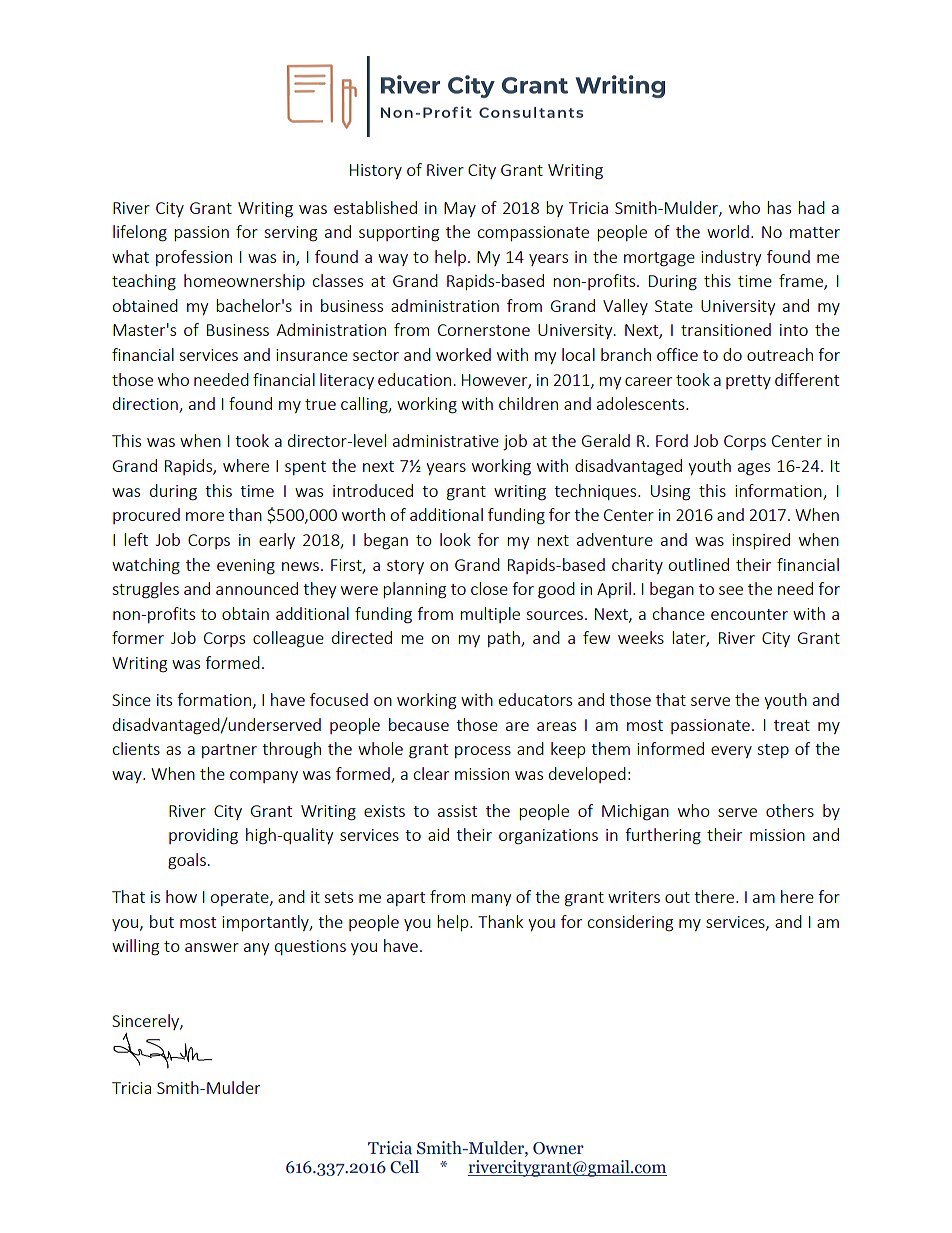 The height and width of the screenshot is (1233, 952). I want to click on look, so click(455, 539).
